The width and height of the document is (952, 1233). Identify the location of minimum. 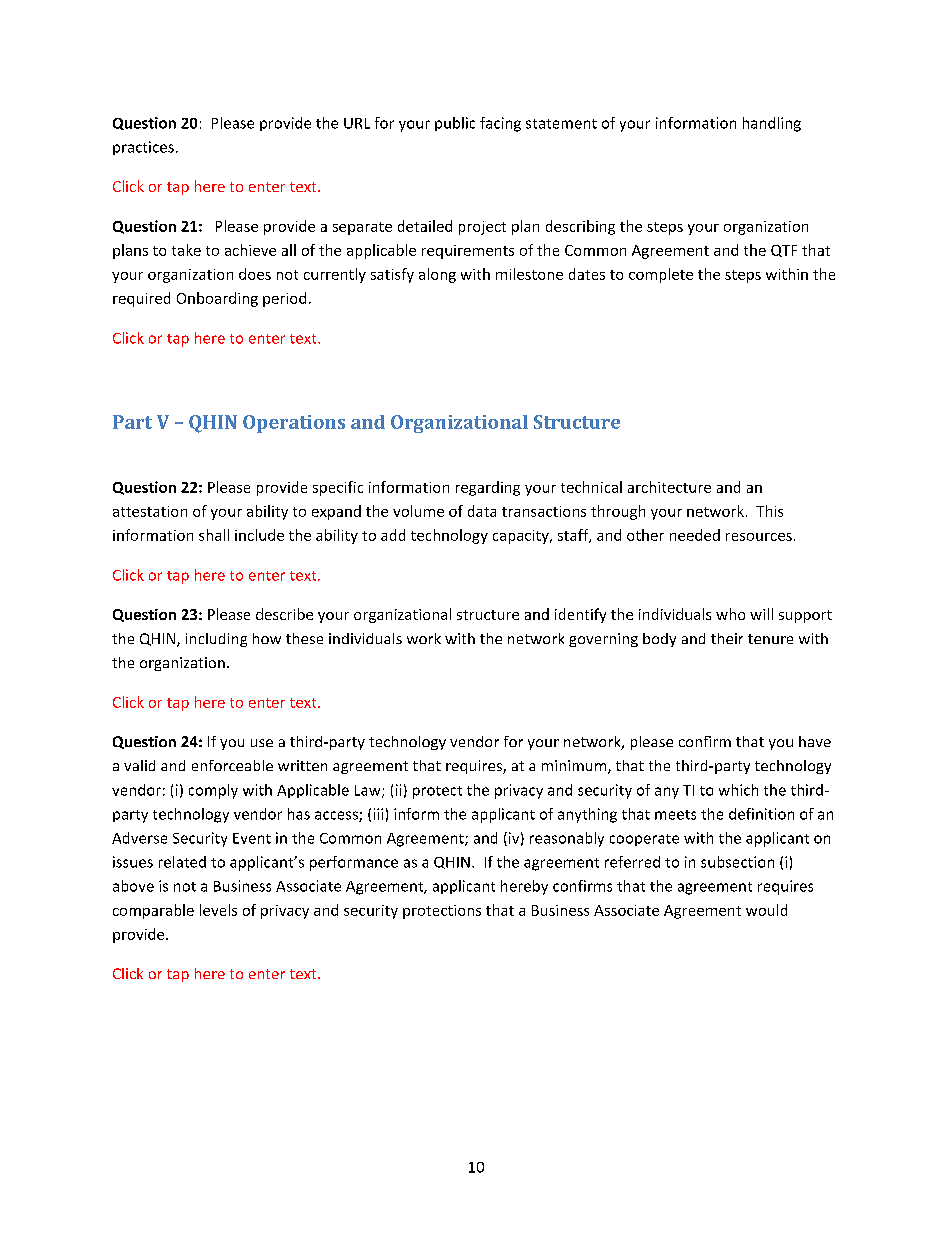
(575, 767).
